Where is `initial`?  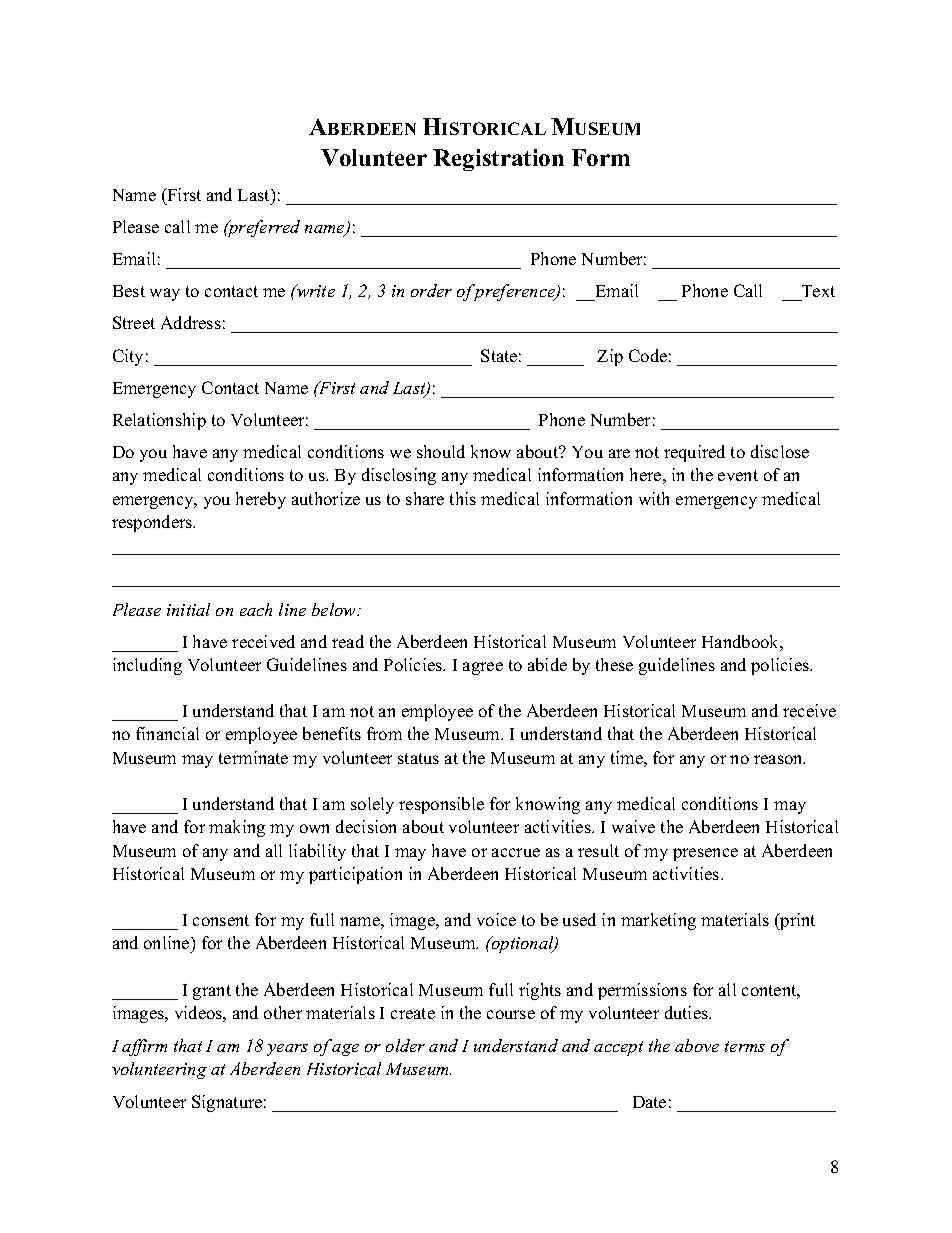
initial is located at coordinates (188, 609).
